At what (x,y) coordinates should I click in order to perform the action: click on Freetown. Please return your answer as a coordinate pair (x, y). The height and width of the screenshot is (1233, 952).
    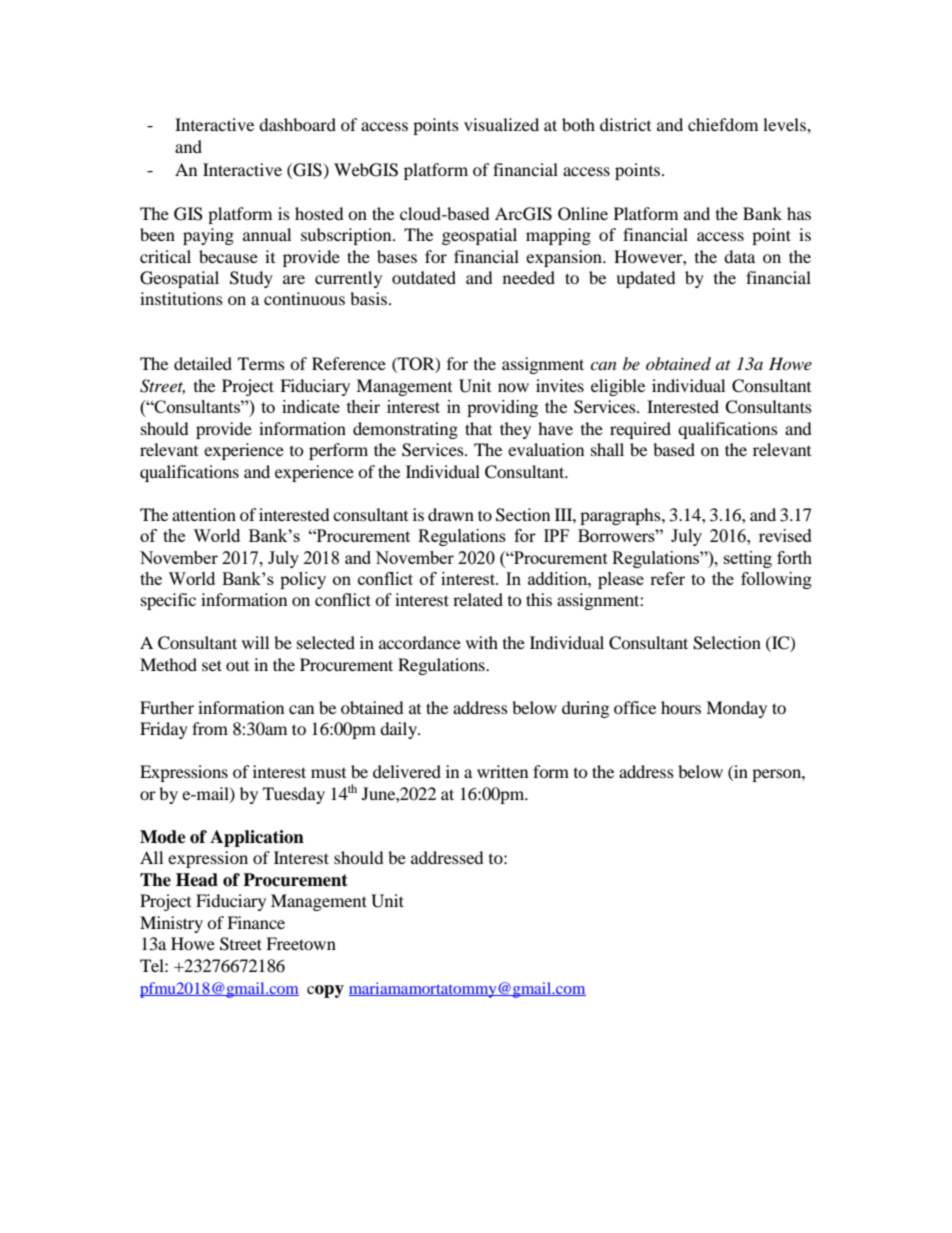
    Looking at the image, I should click on (301, 943).
